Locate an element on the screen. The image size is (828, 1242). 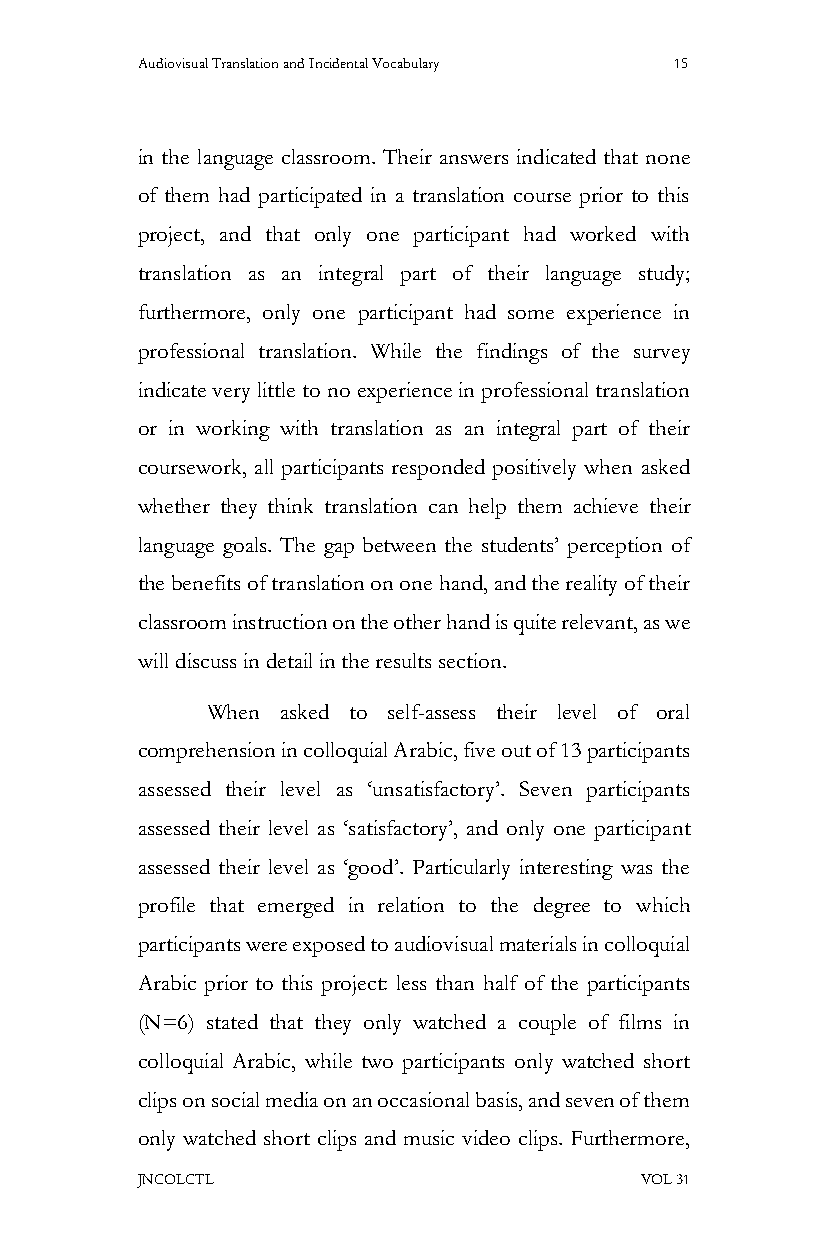
social is located at coordinates (235, 1099).
